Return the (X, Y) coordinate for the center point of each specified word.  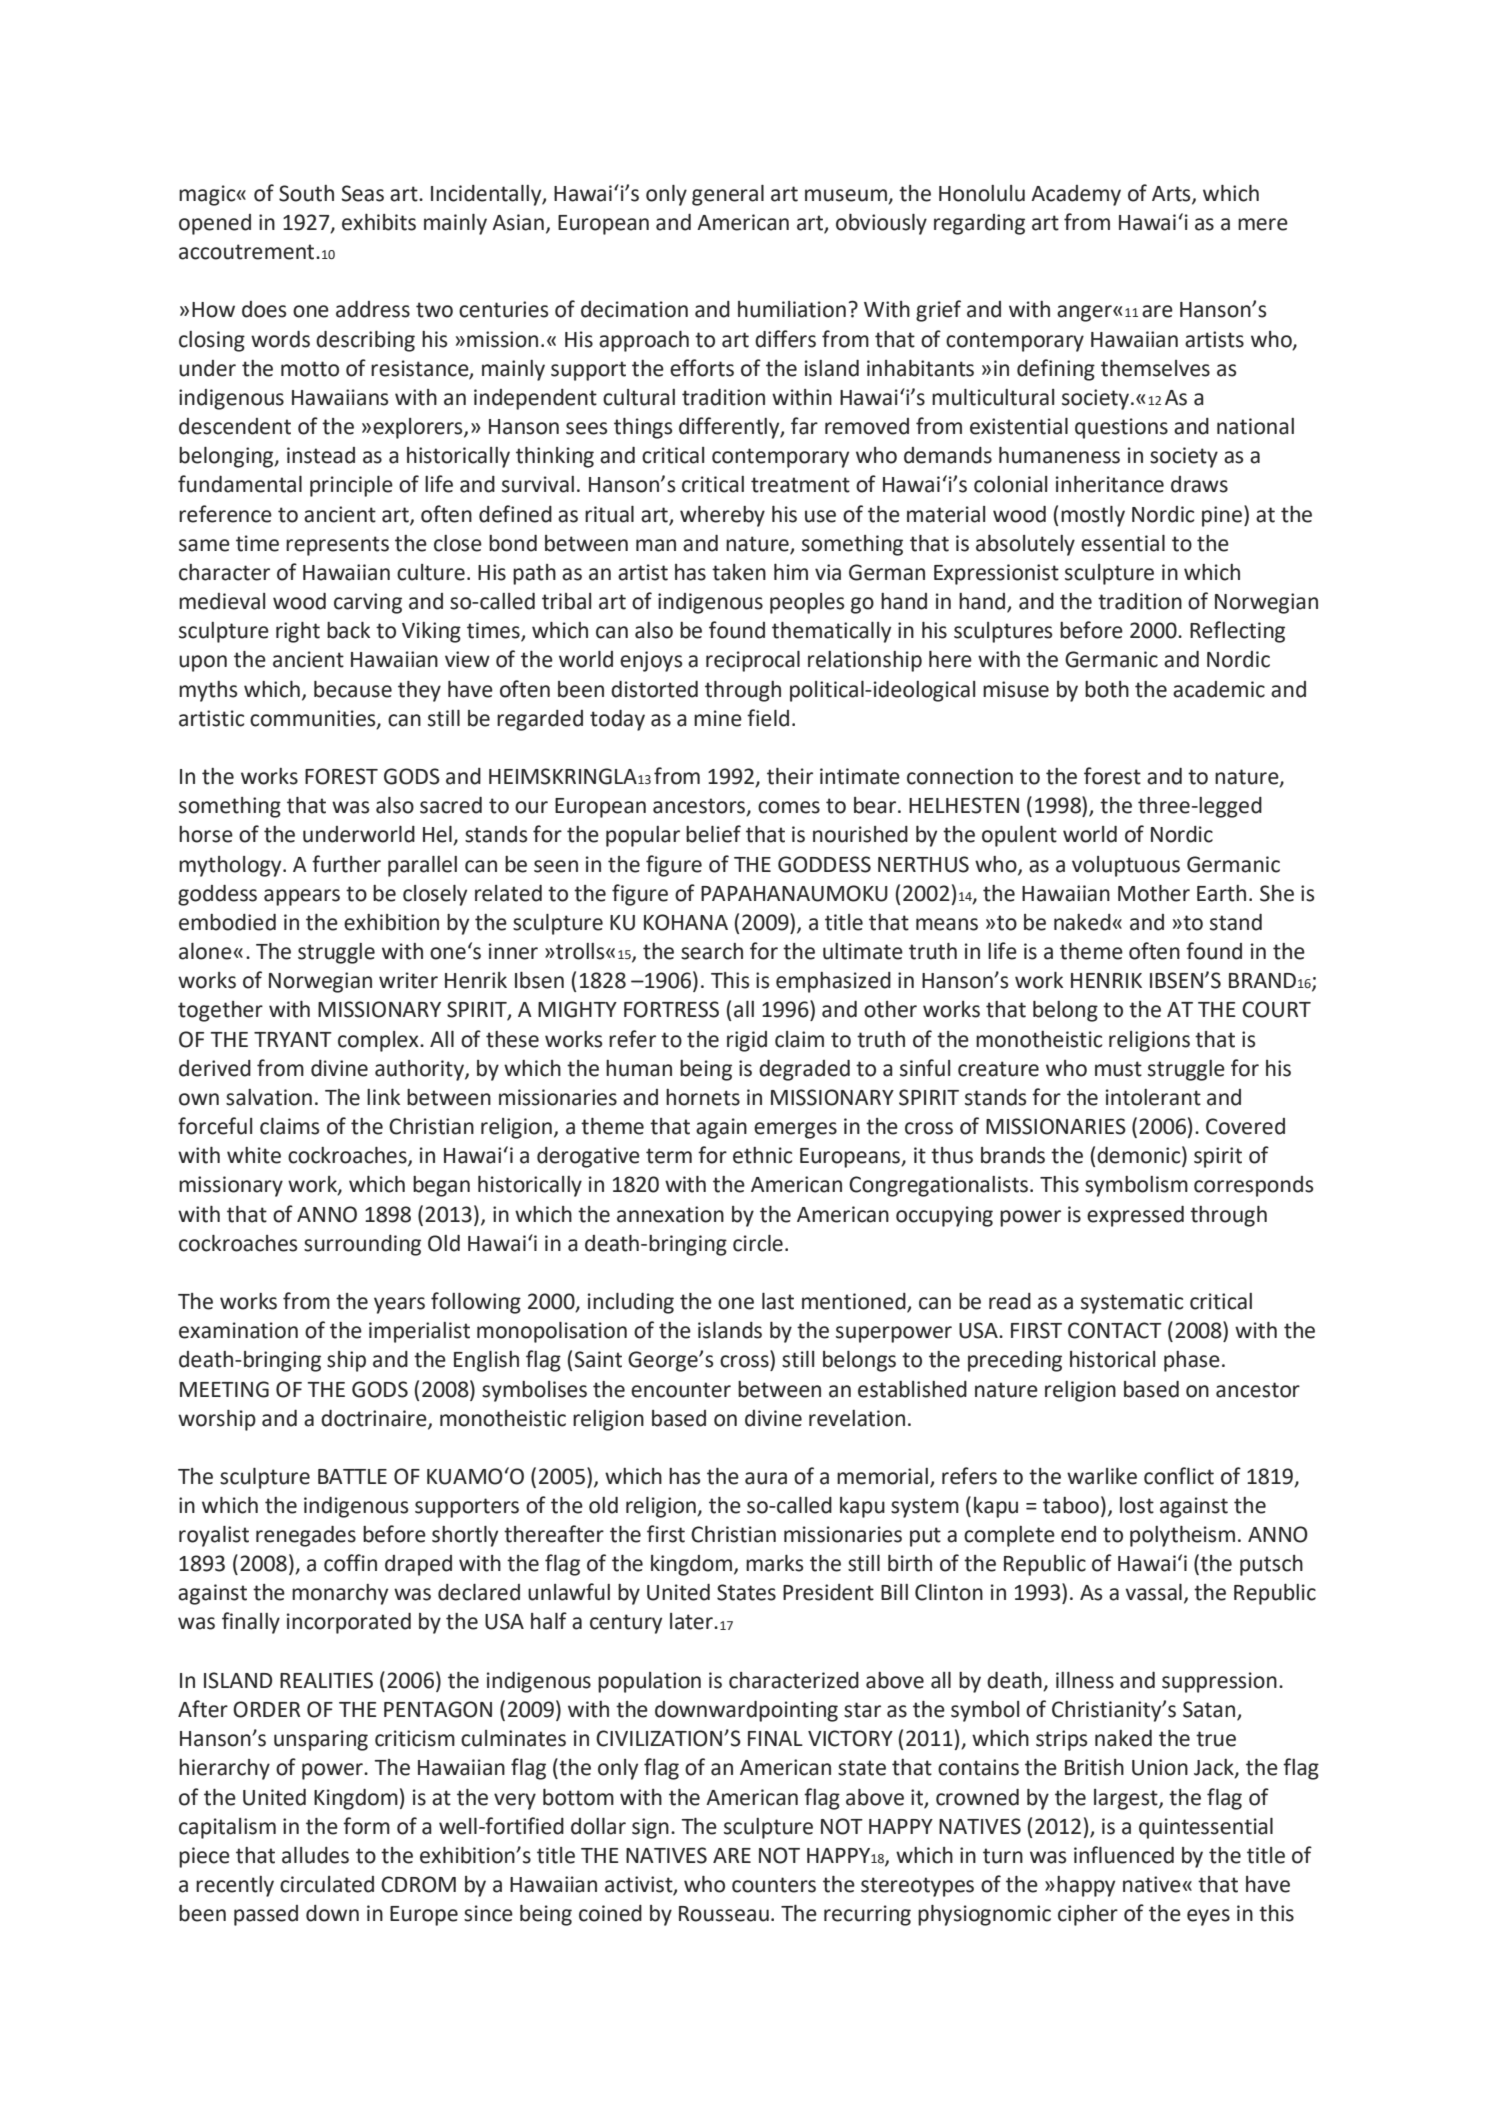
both (1107, 689)
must (1118, 1069)
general (728, 195)
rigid (747, 1041)
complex (379, 1041)
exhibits (379, 222)
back (348, 630)
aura (766, 1478)
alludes (315, 1855)
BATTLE (352, 1476)
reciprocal (753, 661)
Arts (1172, 194)
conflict (1179, 1476)
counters (774, 1885)
